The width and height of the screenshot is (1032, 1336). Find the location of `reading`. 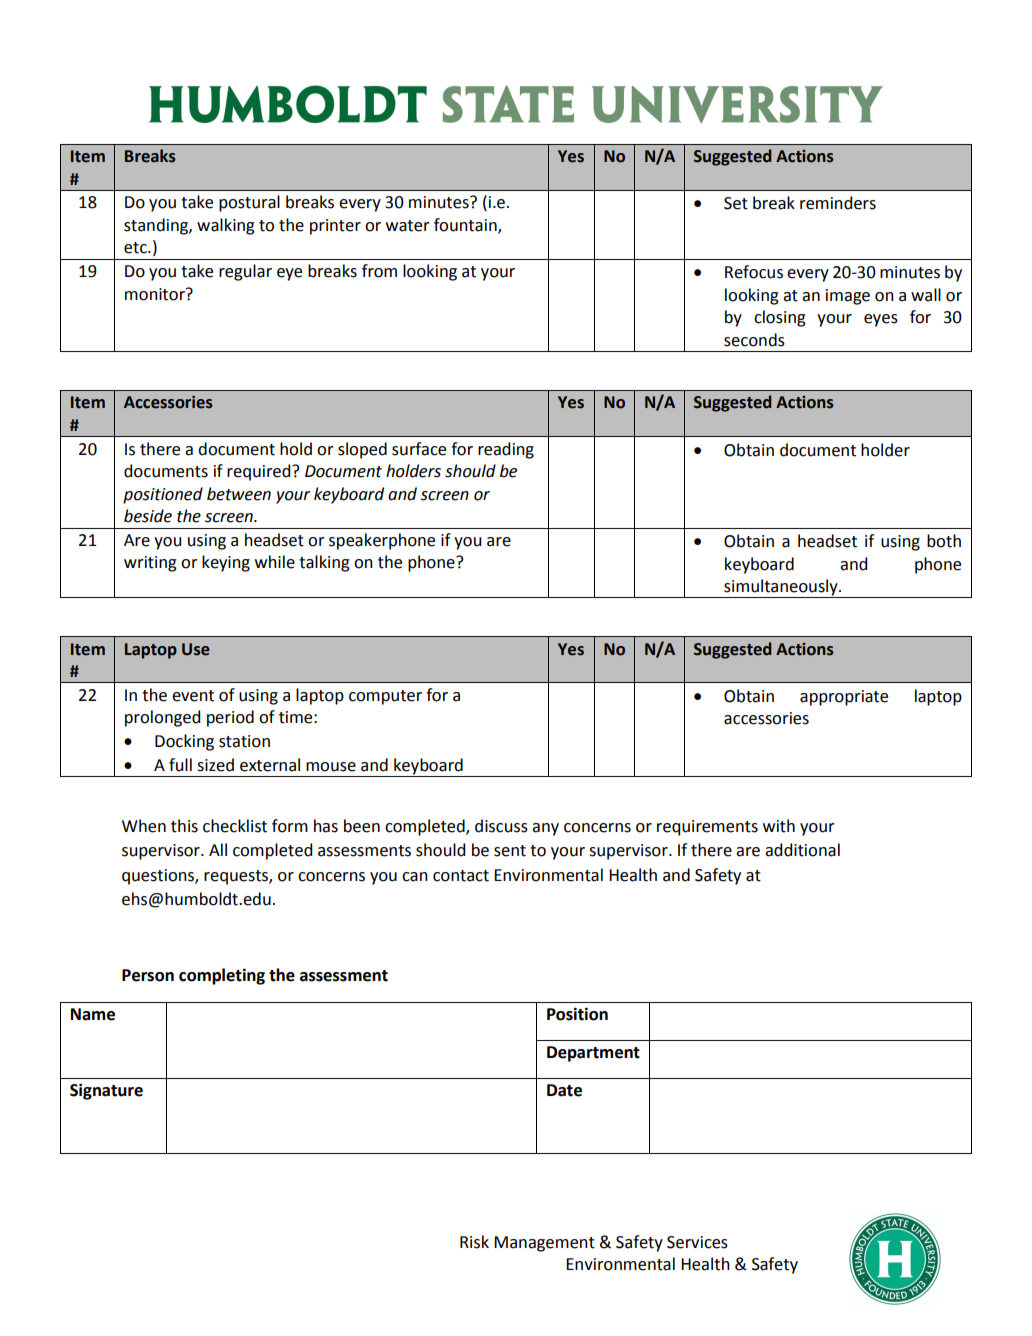

reading is located at coordinates (506, 450).
